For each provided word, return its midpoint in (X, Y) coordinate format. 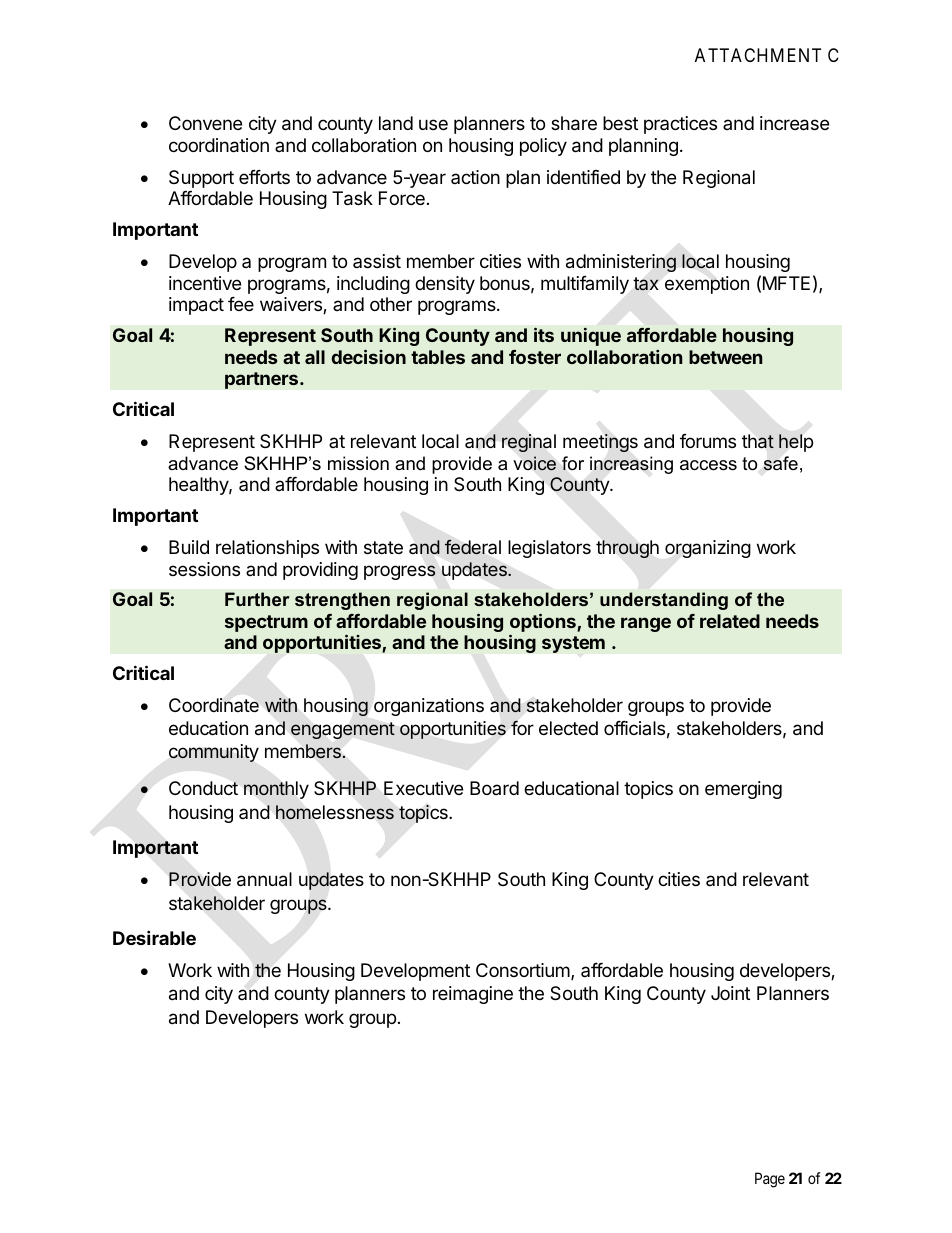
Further (257, 599)
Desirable (154, 937)
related (730, 621)
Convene (205, 123)
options (544, 622)
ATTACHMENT (758, 55)
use (433, 124)
